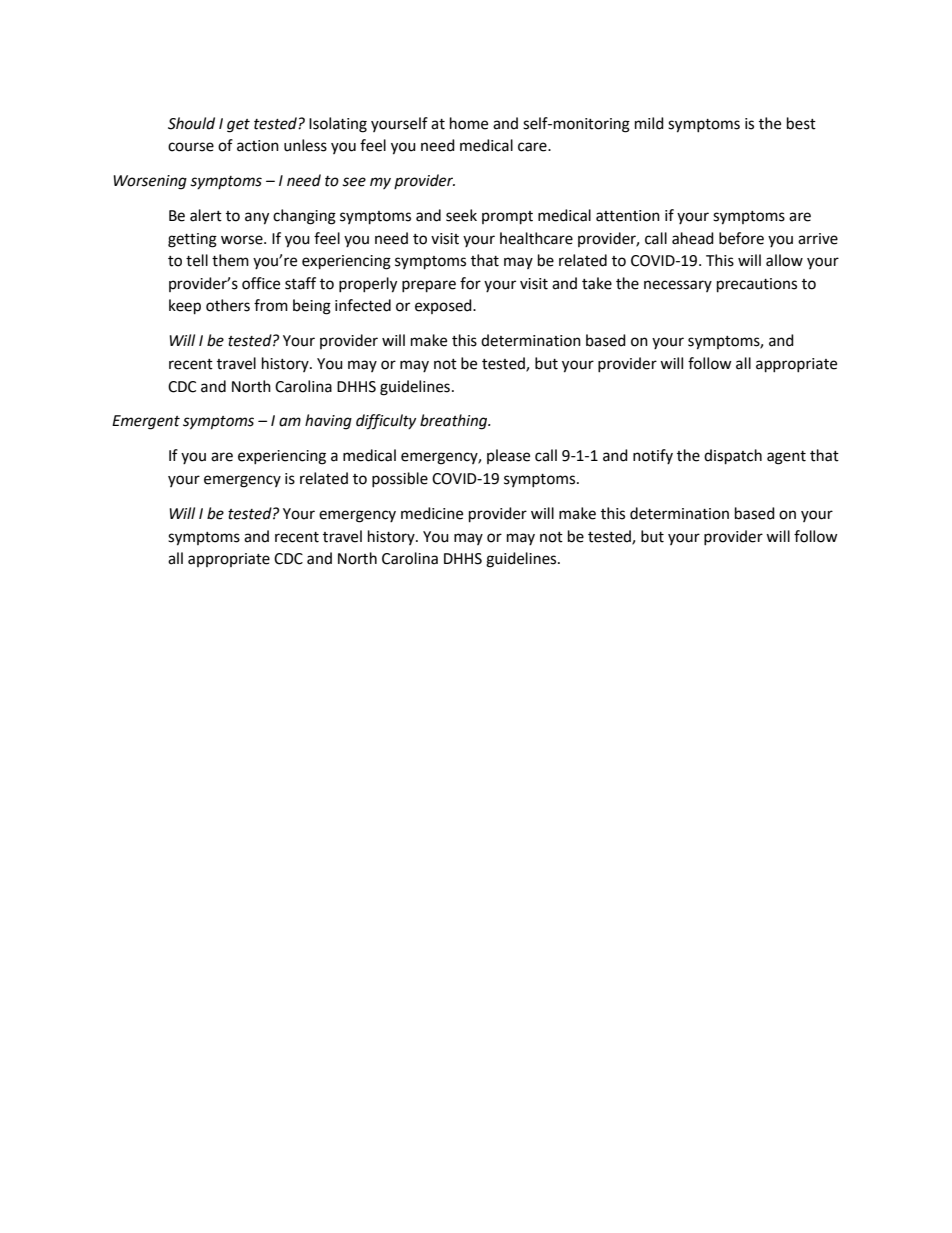  Describe the element at coordinates (258, 146) in the screenshot. I see `action` at that location.
